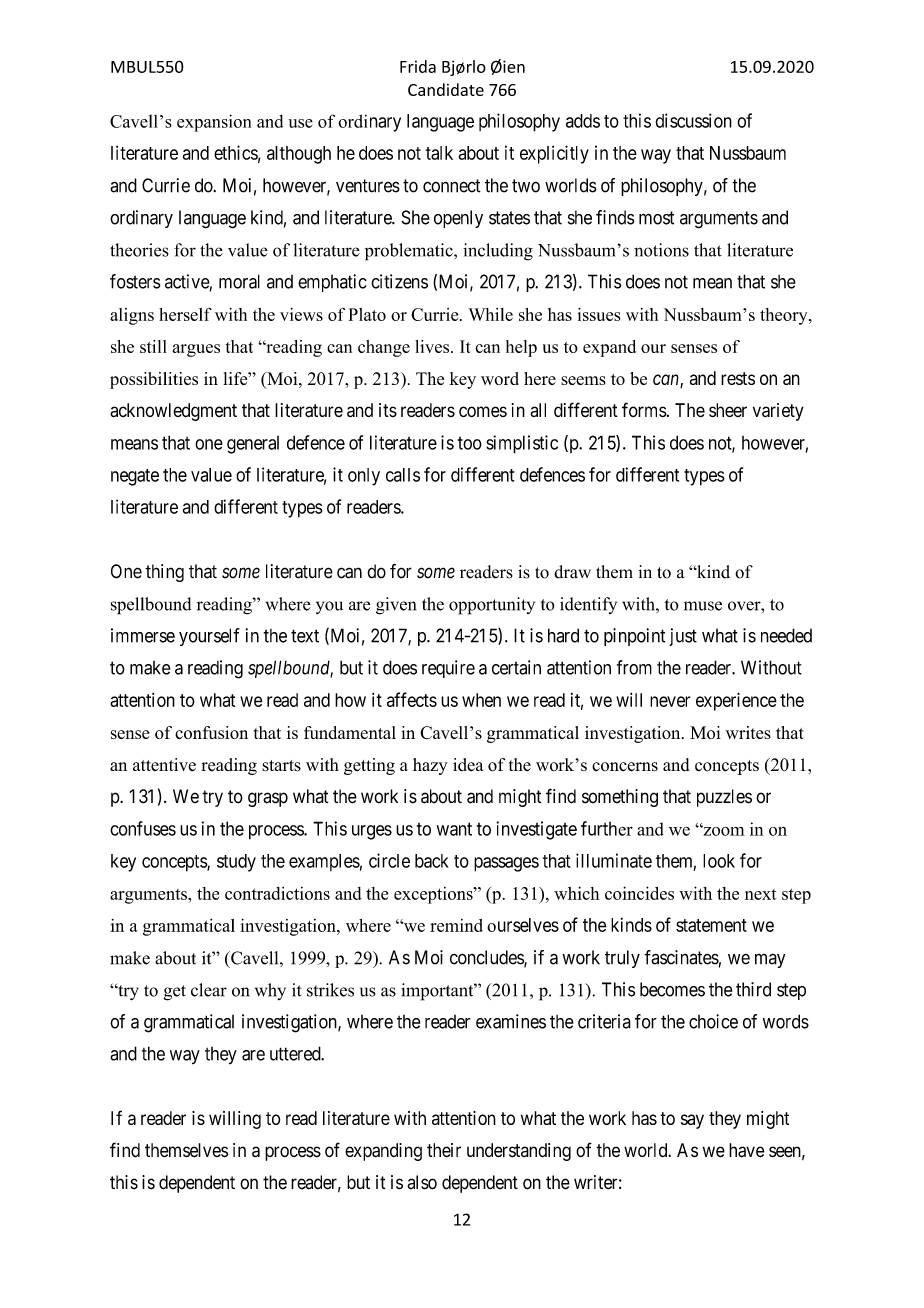  I want to click on expansion, so click(214, 123).
